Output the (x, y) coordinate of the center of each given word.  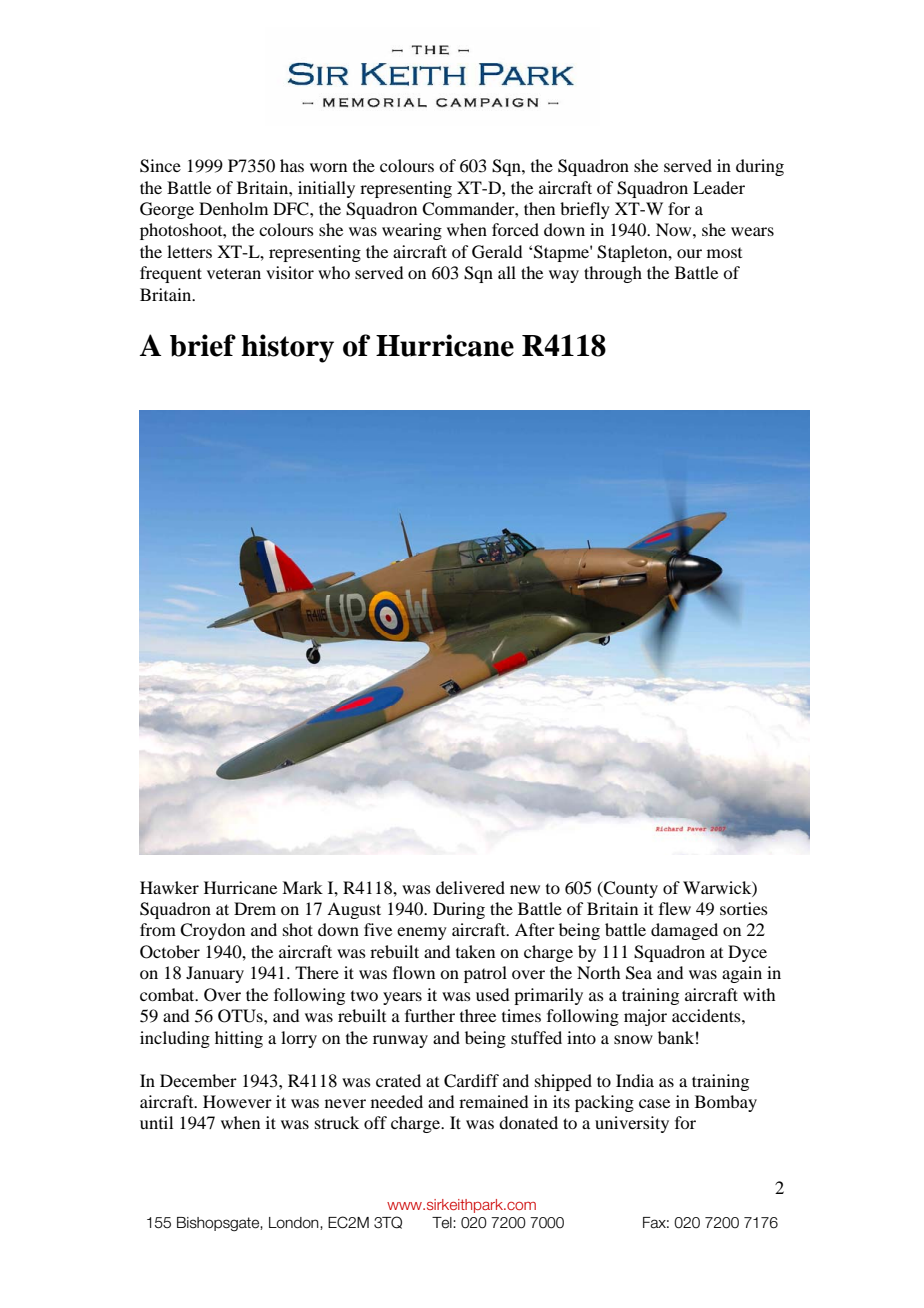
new (525, 889)
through (613, 274)
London (295, 1223)
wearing (412, 231)
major (645, 1017)
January (215, 974)
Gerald (497, 252)
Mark (302, 887)
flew (675, 908)
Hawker (169, 887)
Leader (719, 187)
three (478, 1015)
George (167, 210)
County (630, 889)
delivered (470, 887)
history (287, 348)
